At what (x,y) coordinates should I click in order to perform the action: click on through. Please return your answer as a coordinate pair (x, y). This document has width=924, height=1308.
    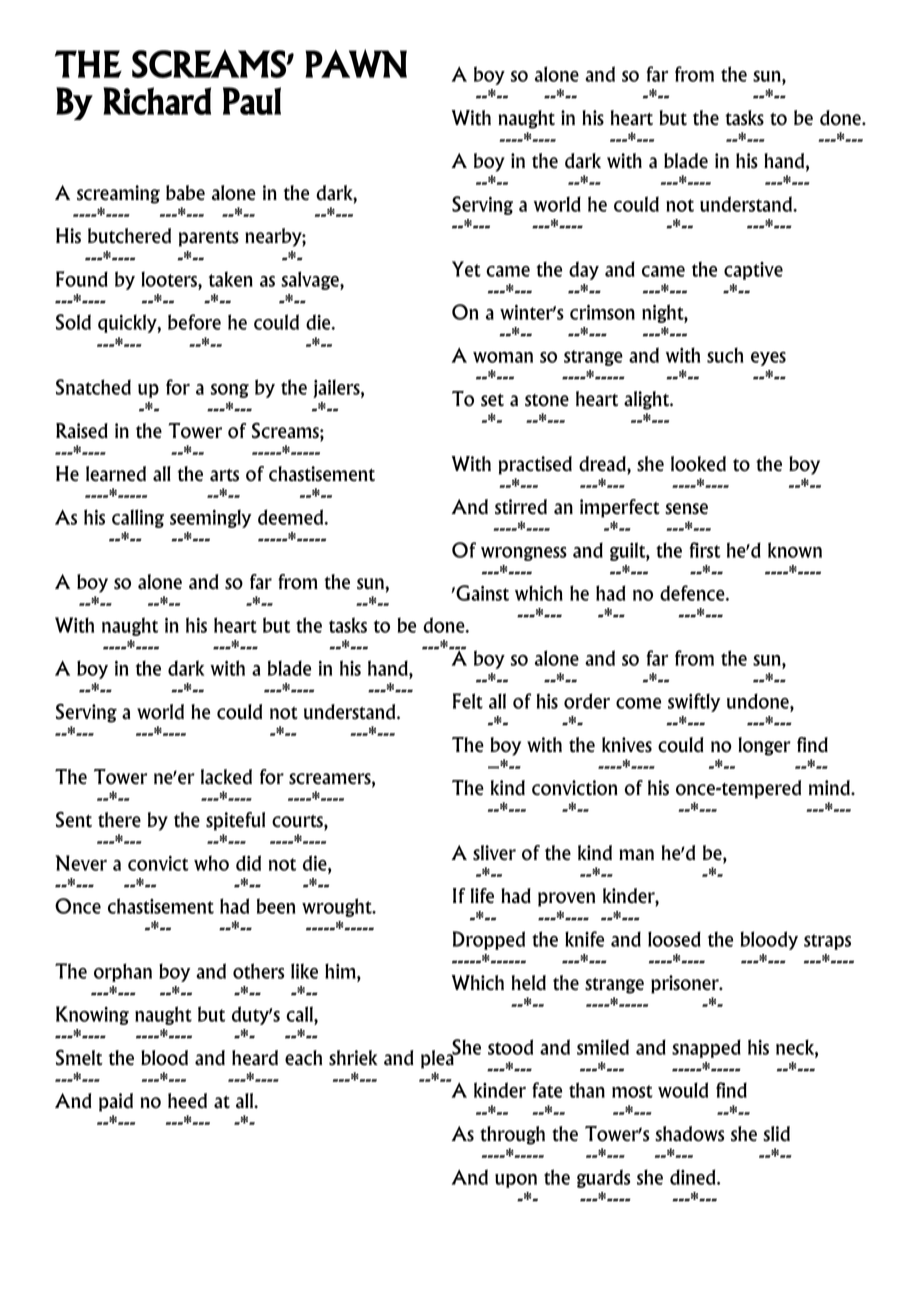
    Looking at the image, I should click on (512, 1135).
